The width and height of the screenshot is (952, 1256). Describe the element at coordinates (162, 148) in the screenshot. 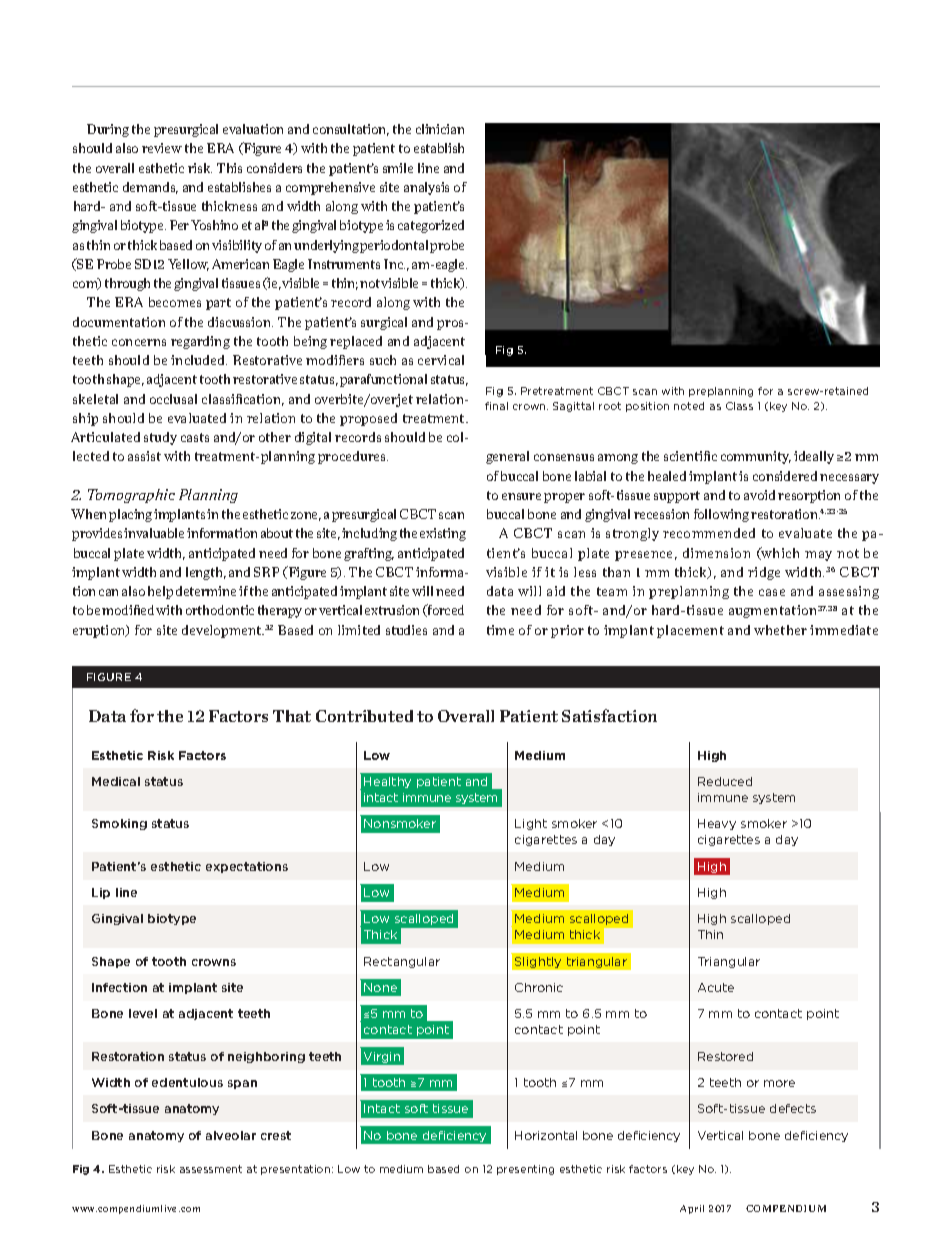

I see `review` at that location.
